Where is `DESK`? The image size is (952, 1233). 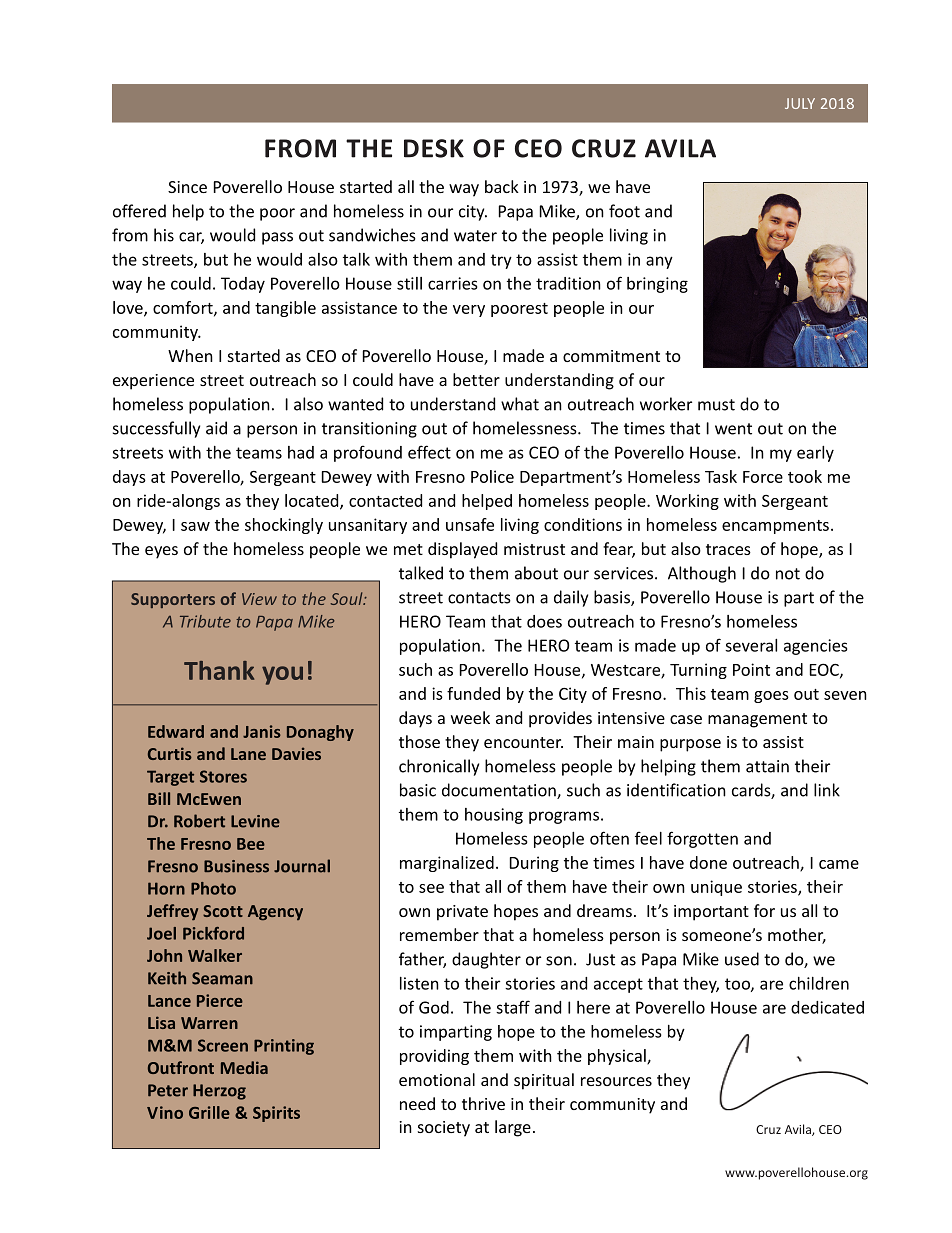 DESK is located at coordinates (434, 148).
